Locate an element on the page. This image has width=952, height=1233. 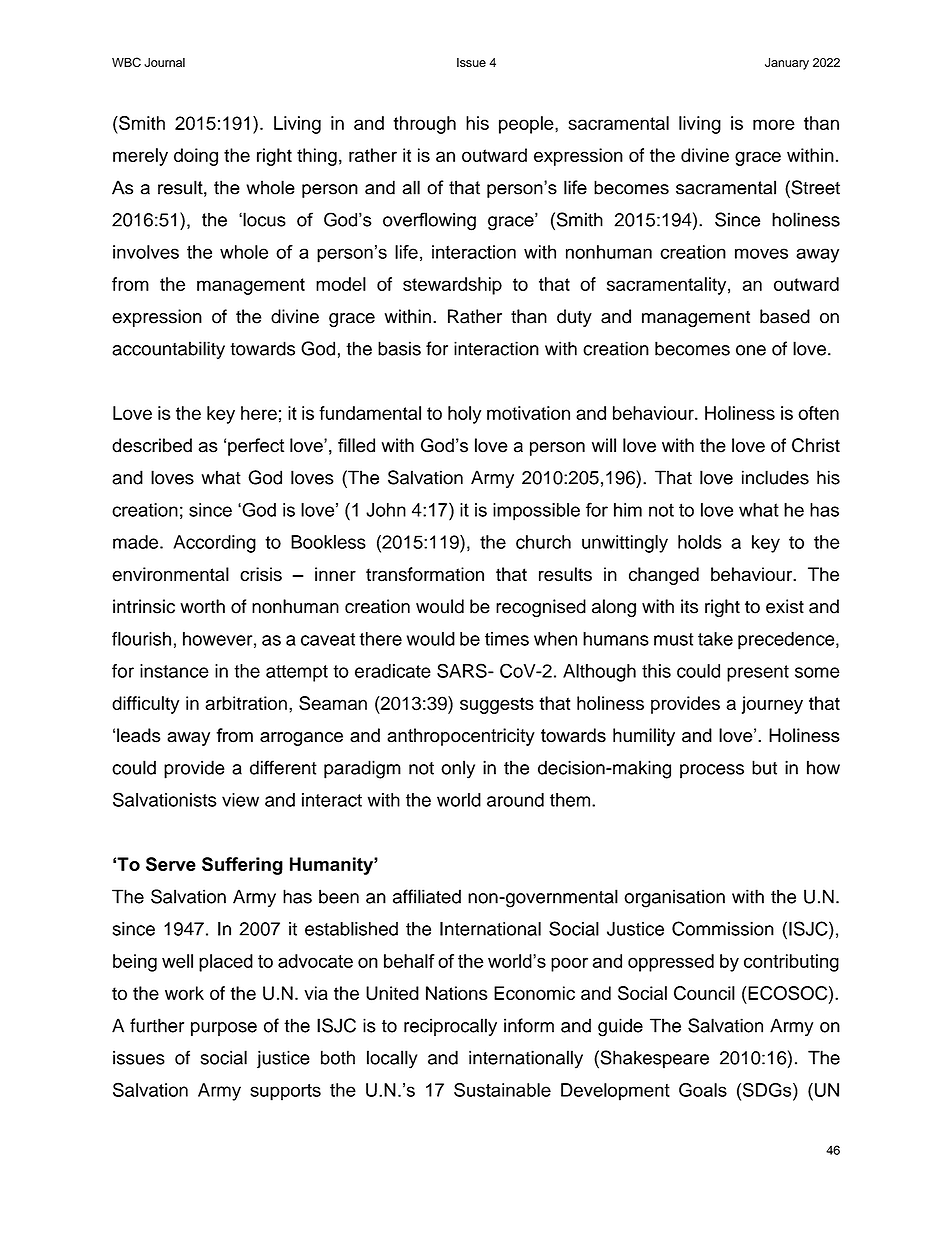
environmental is located at coordinates (170, 574).
